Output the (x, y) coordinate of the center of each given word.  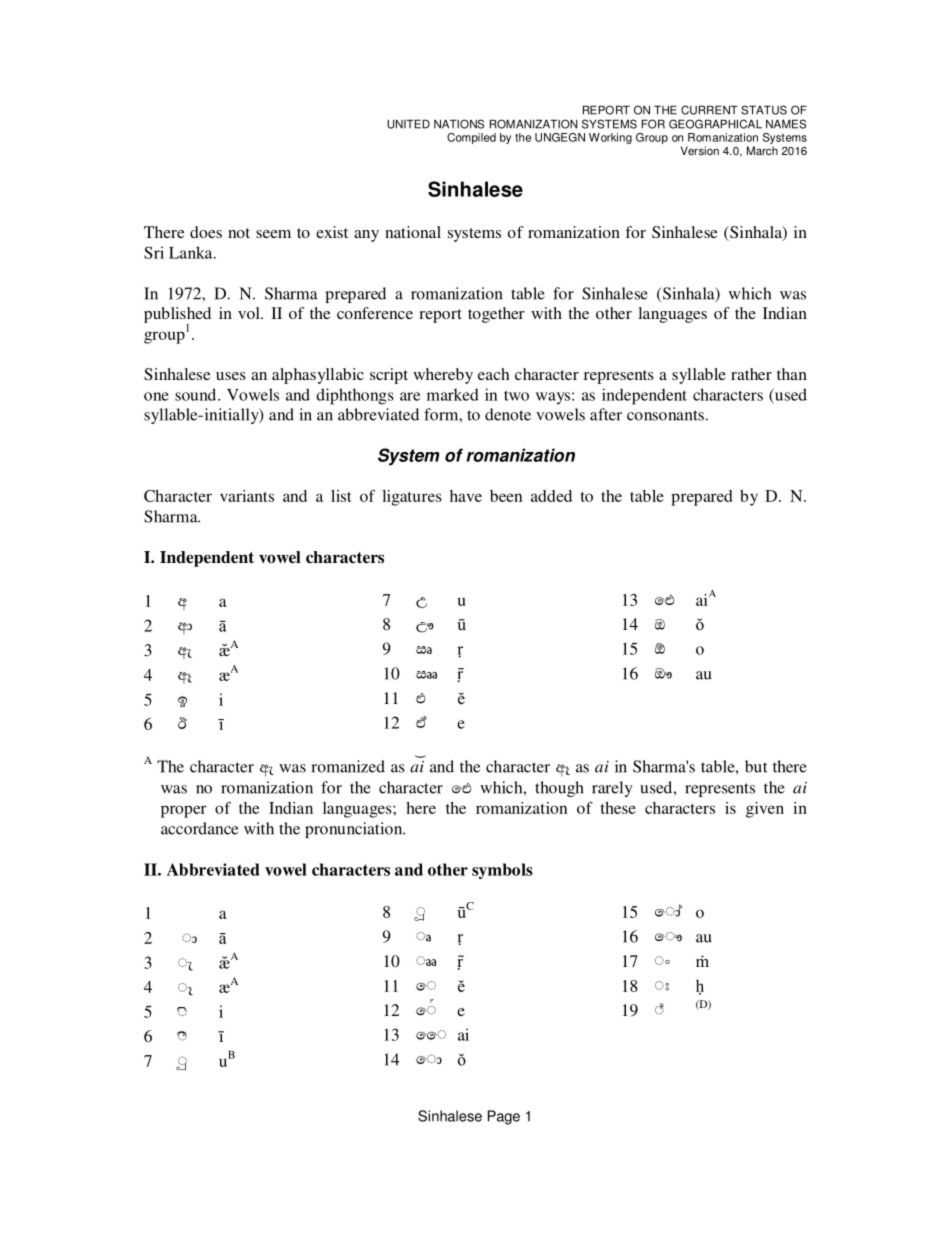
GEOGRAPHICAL (715, 124)
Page (504, 1117)
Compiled (471, 138)
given (765, 810)
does (206, 232)
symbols (502, 871)
